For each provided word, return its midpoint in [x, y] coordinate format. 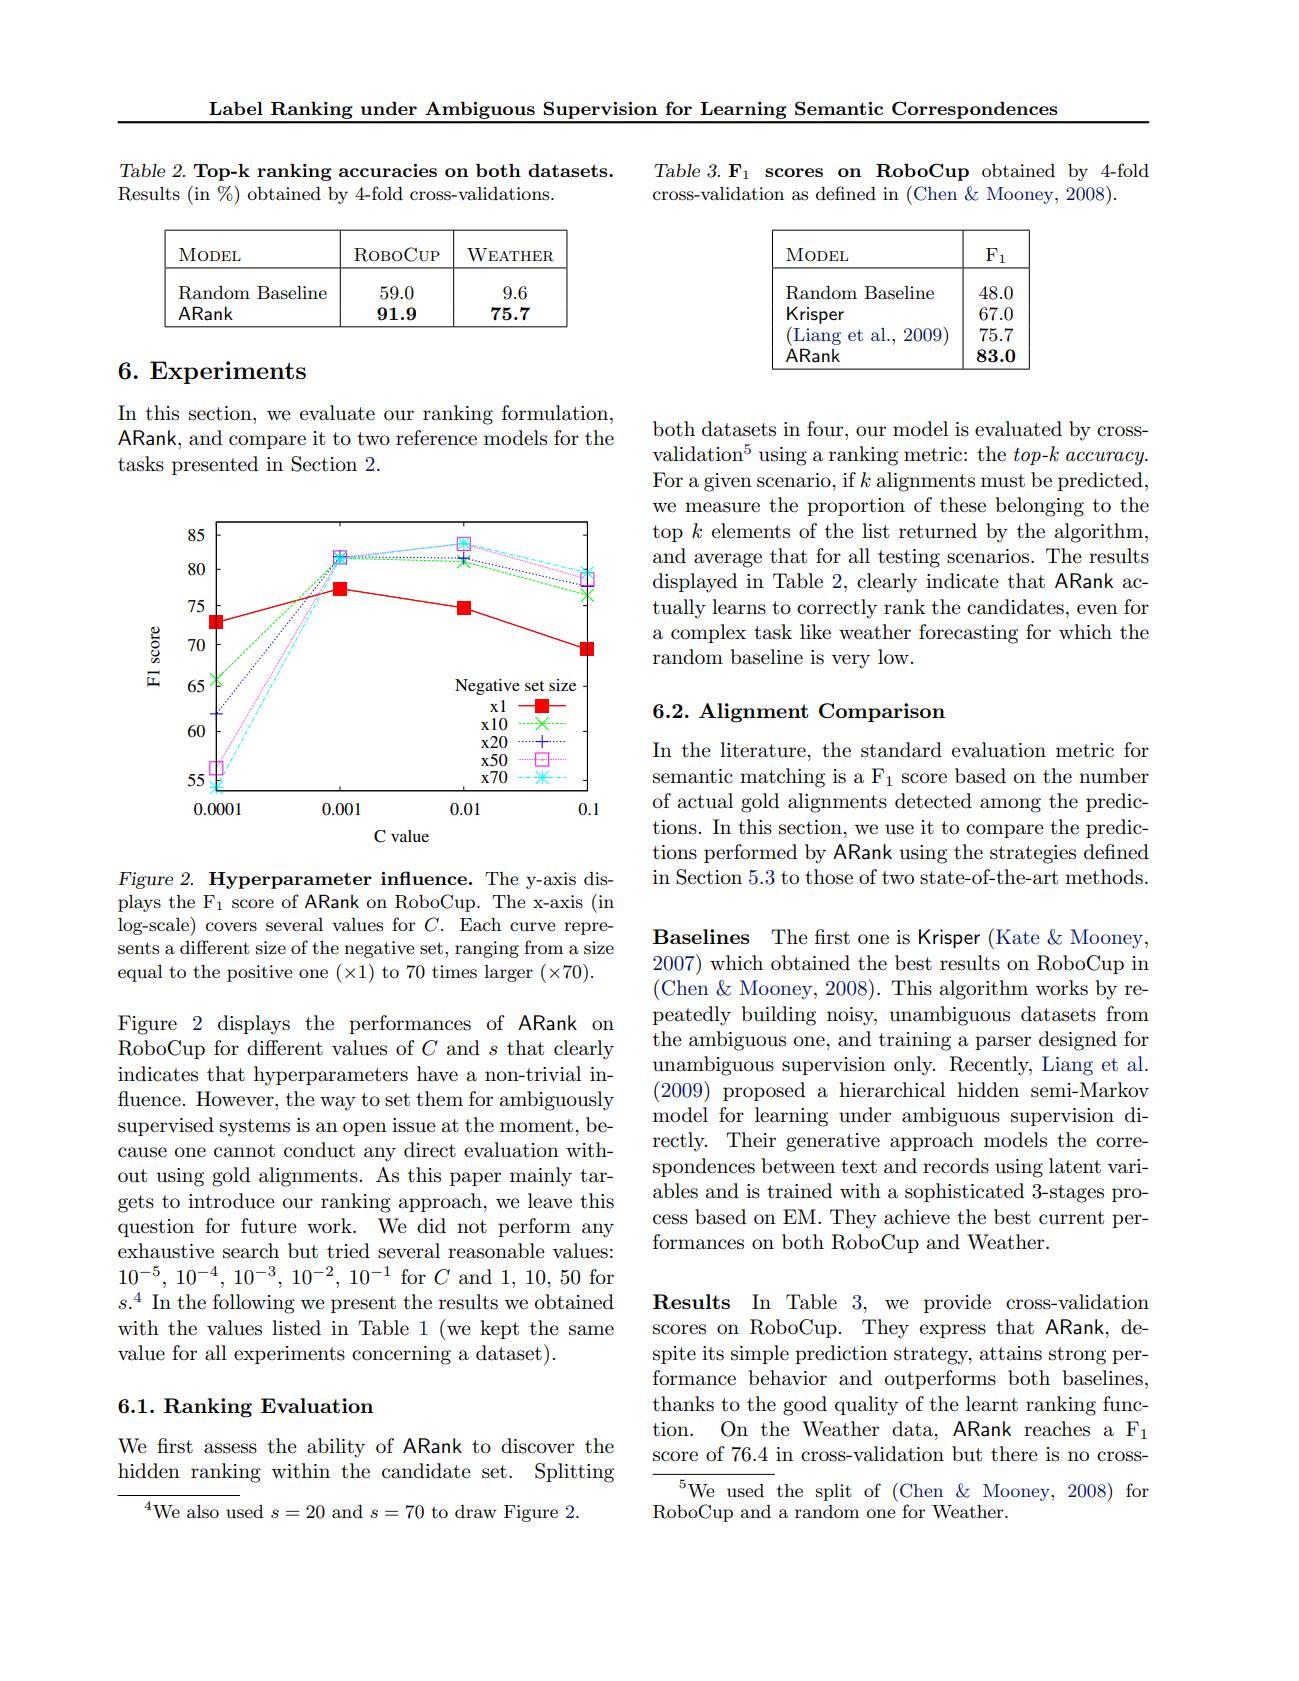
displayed [695, 583]
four [826, 429]
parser [1003, 1043]
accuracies [388, 170]
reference [436, 438]
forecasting [968, 634]
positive [259, 973]
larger [508, 973]
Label [236, 108]
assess [230, 1448]
